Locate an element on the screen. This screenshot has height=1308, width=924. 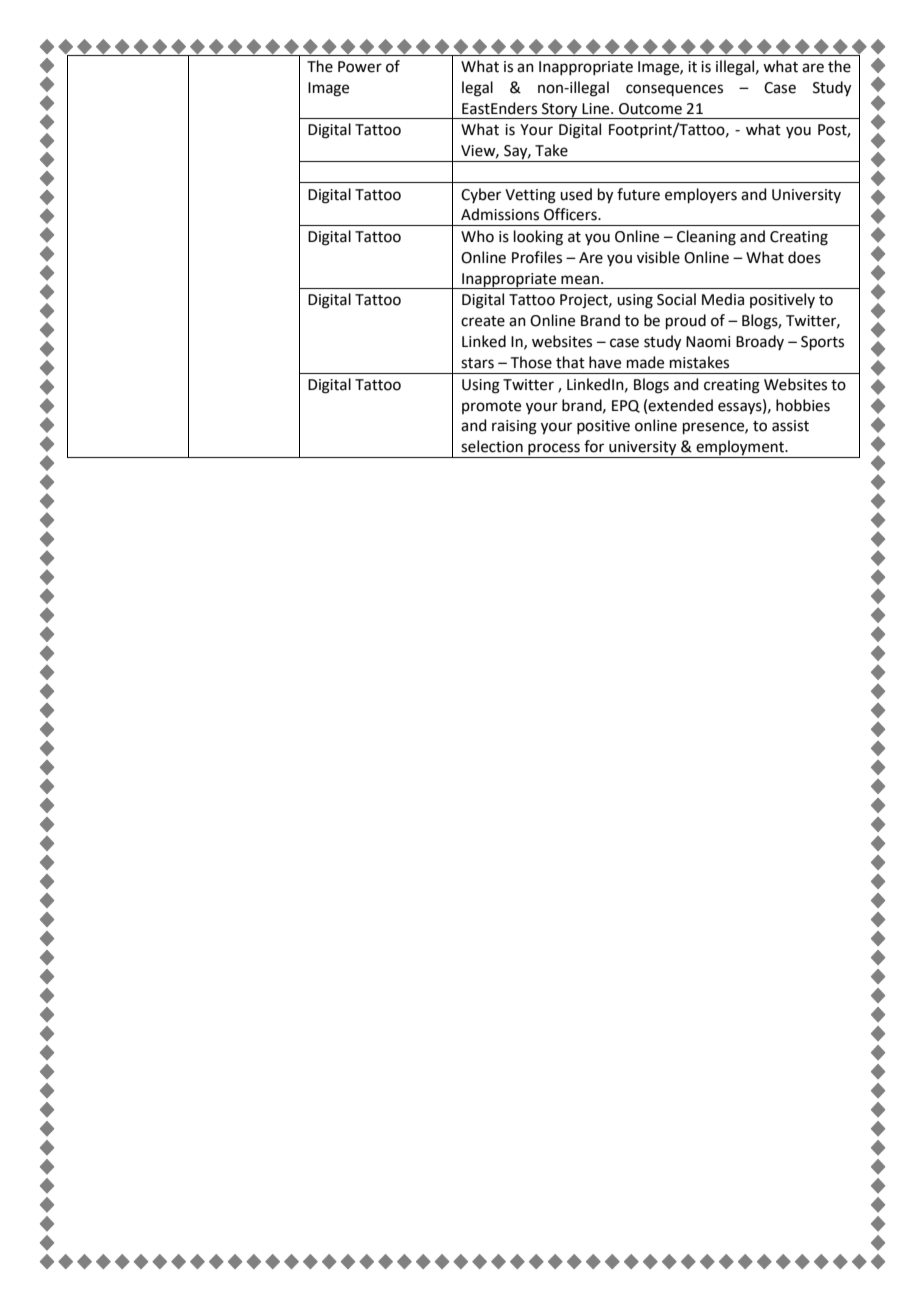
consequences is located at coordinates (674, 90).
